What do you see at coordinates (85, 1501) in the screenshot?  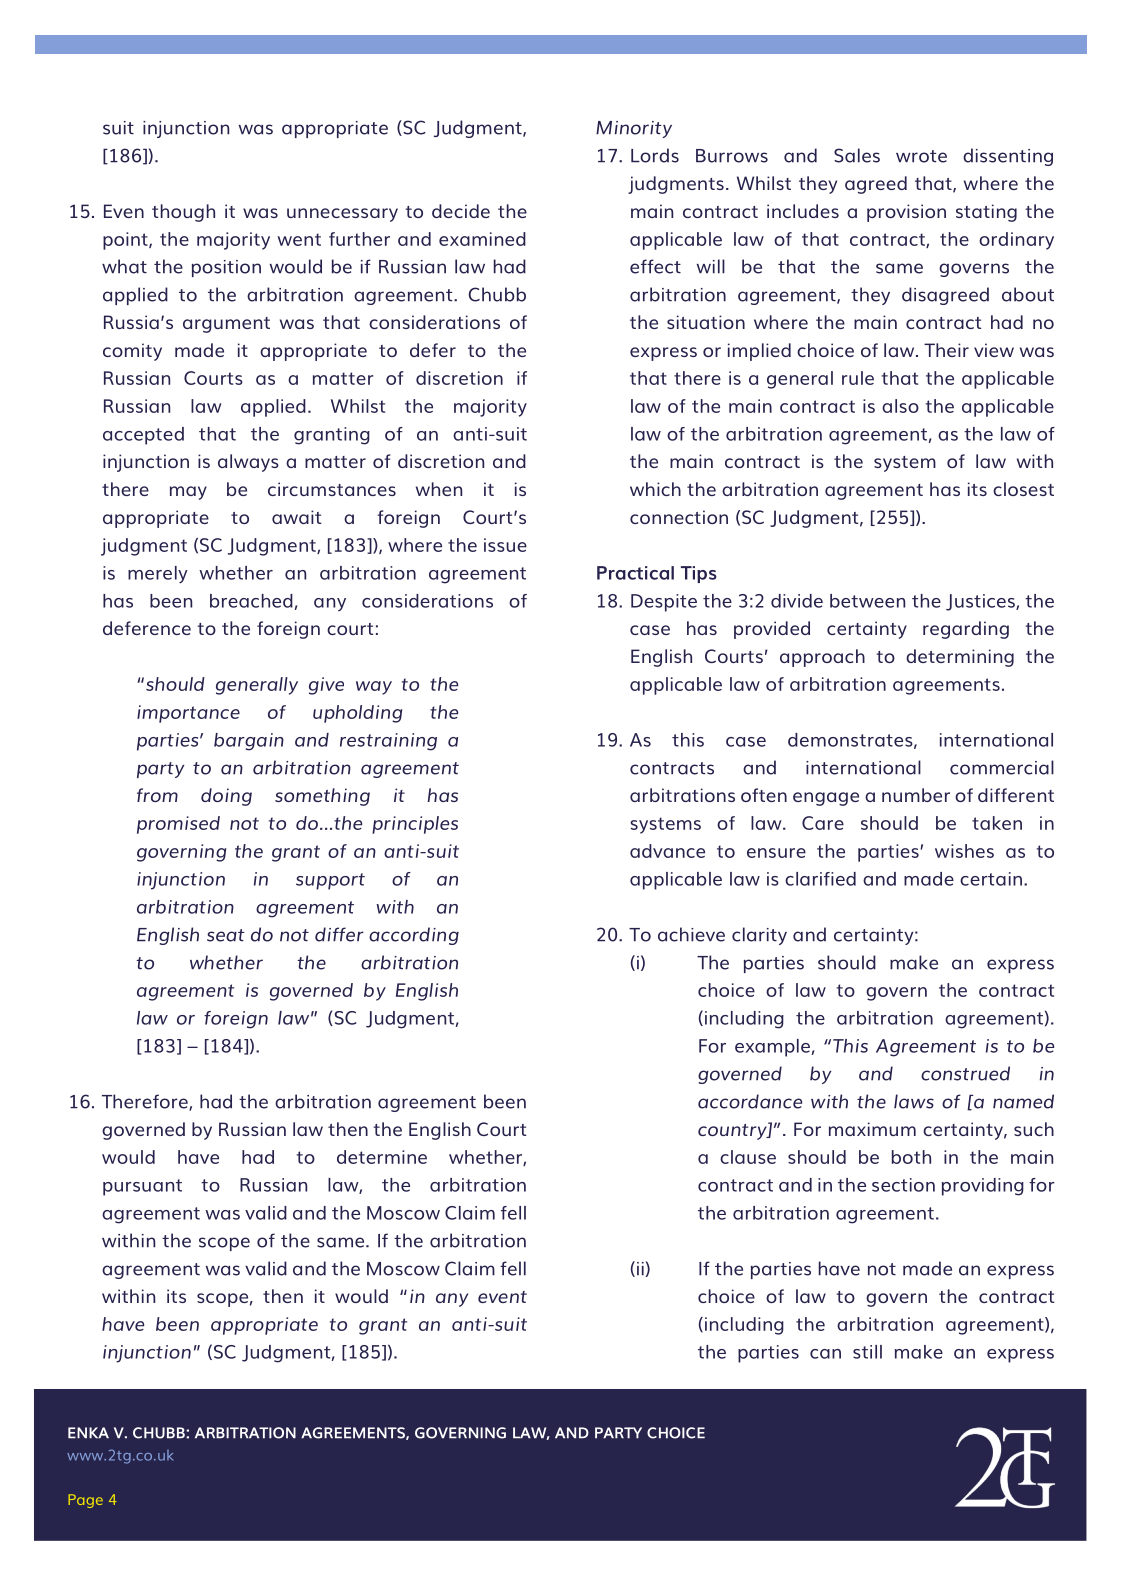 I see `Page` at bounding box center [85, 1501].
